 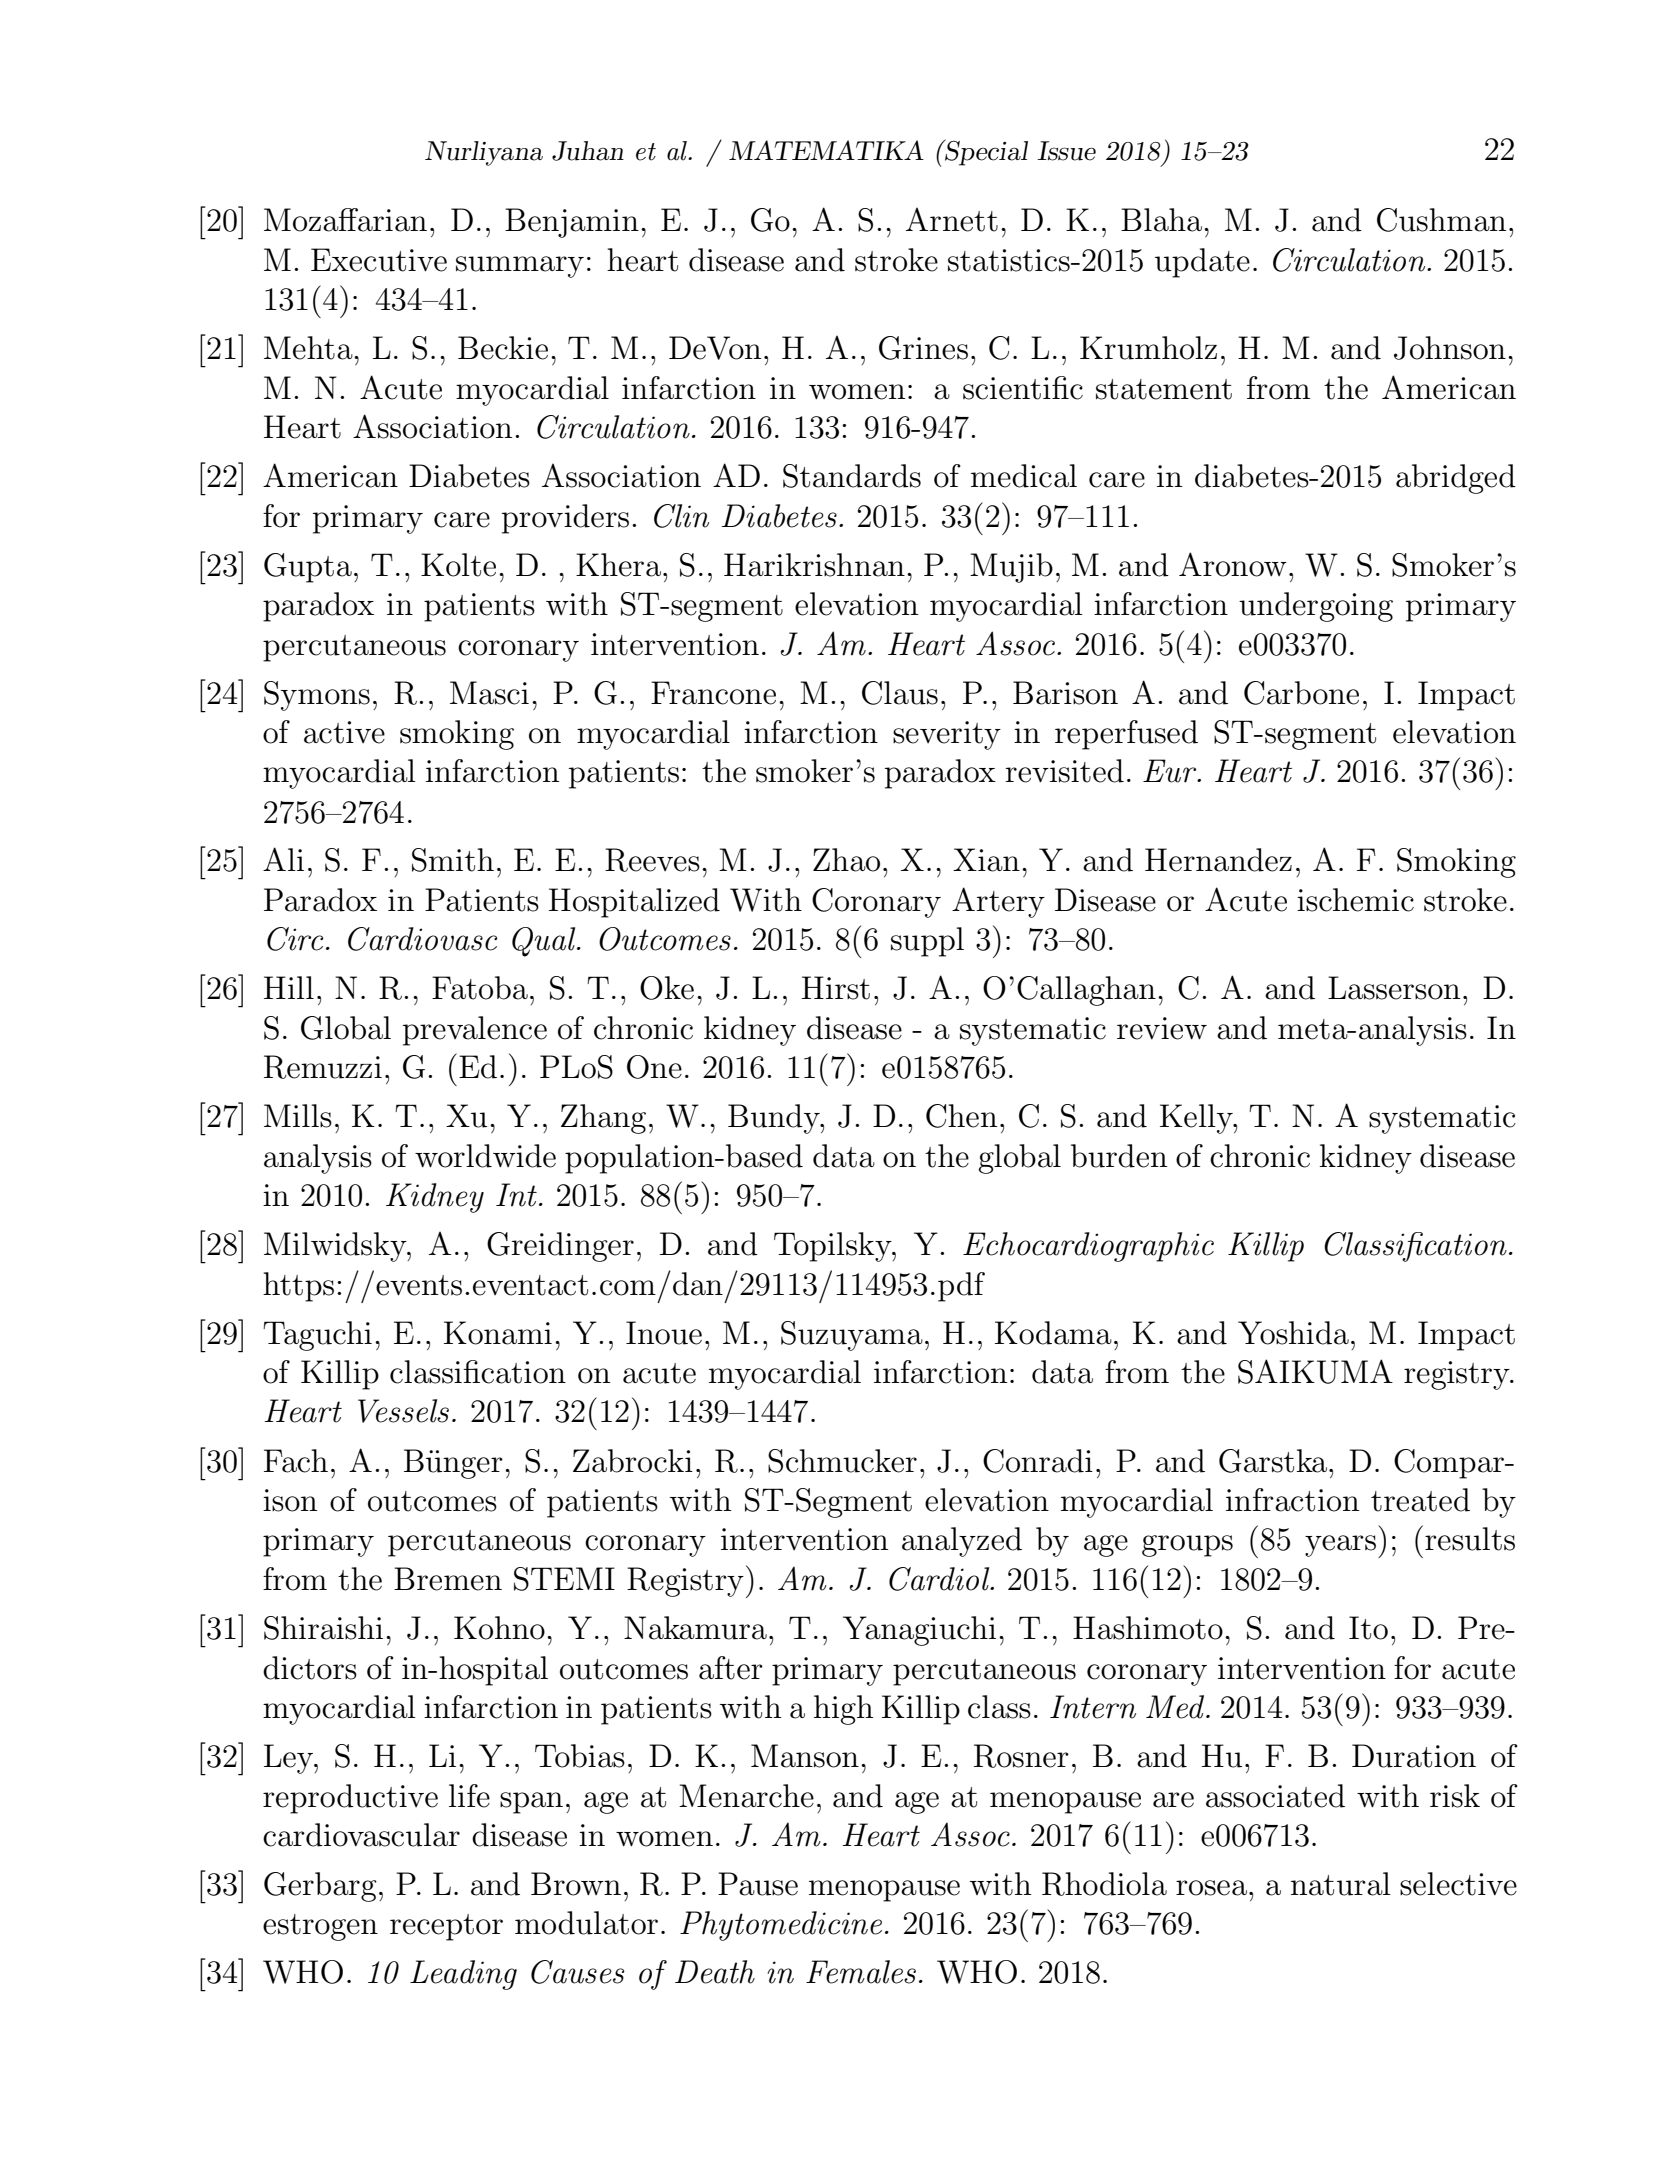 What do you see at coordinates (475, 1031) in the image?
I see `prevalence` at bounding box center [475, 1031].
